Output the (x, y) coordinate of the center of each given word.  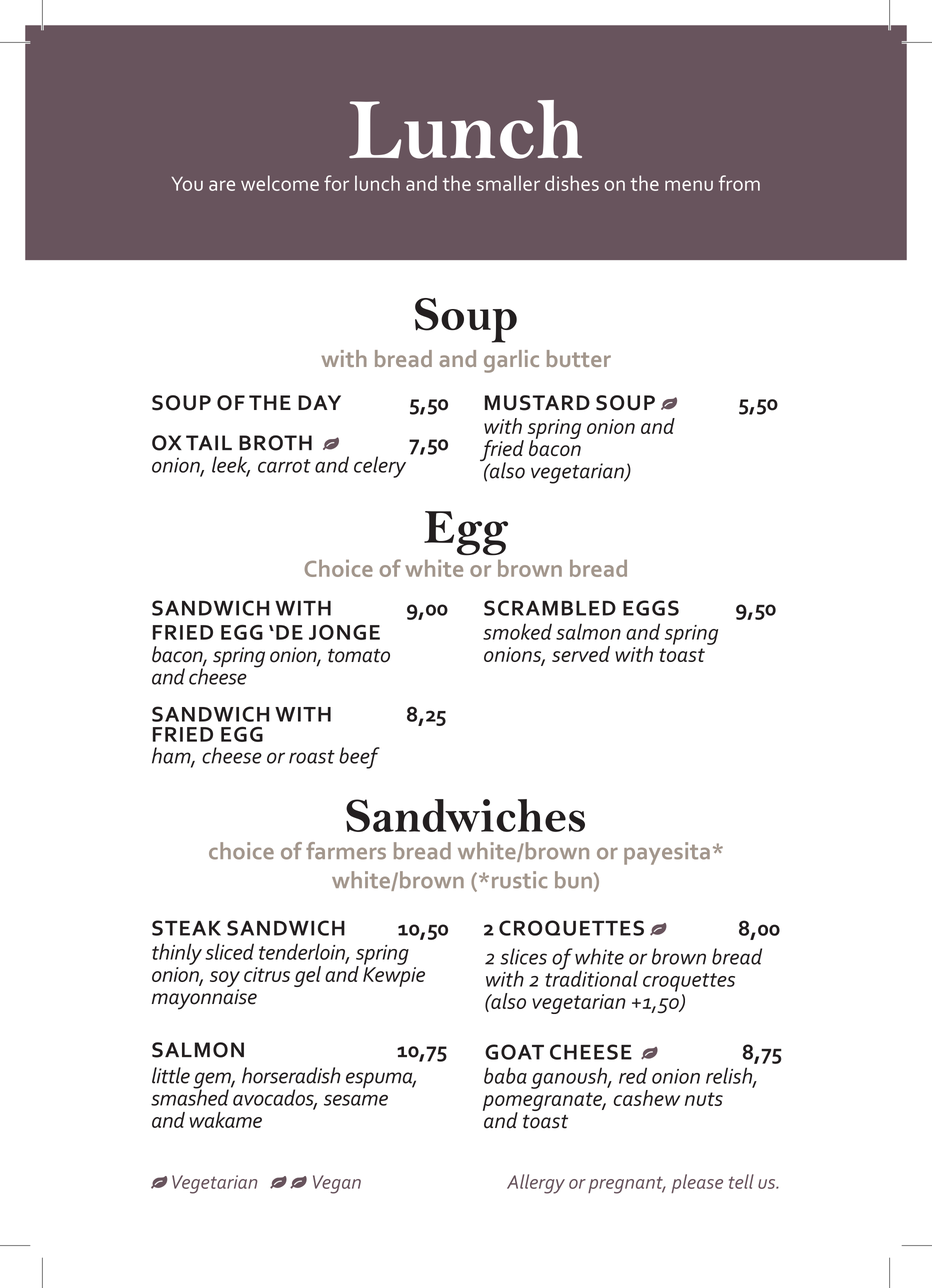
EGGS (651, 608)
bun (573, 880)
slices (523, 956)
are (222, 185)
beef (359, 758)
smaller (508, 183)
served (581, 654)
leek (231, 465)
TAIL (209, 442)
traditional (591, 977)
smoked (517, 631)
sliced (229, 951)
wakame (226, 1120)
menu (689, 185)
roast (312, 757)
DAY (319, 402)
